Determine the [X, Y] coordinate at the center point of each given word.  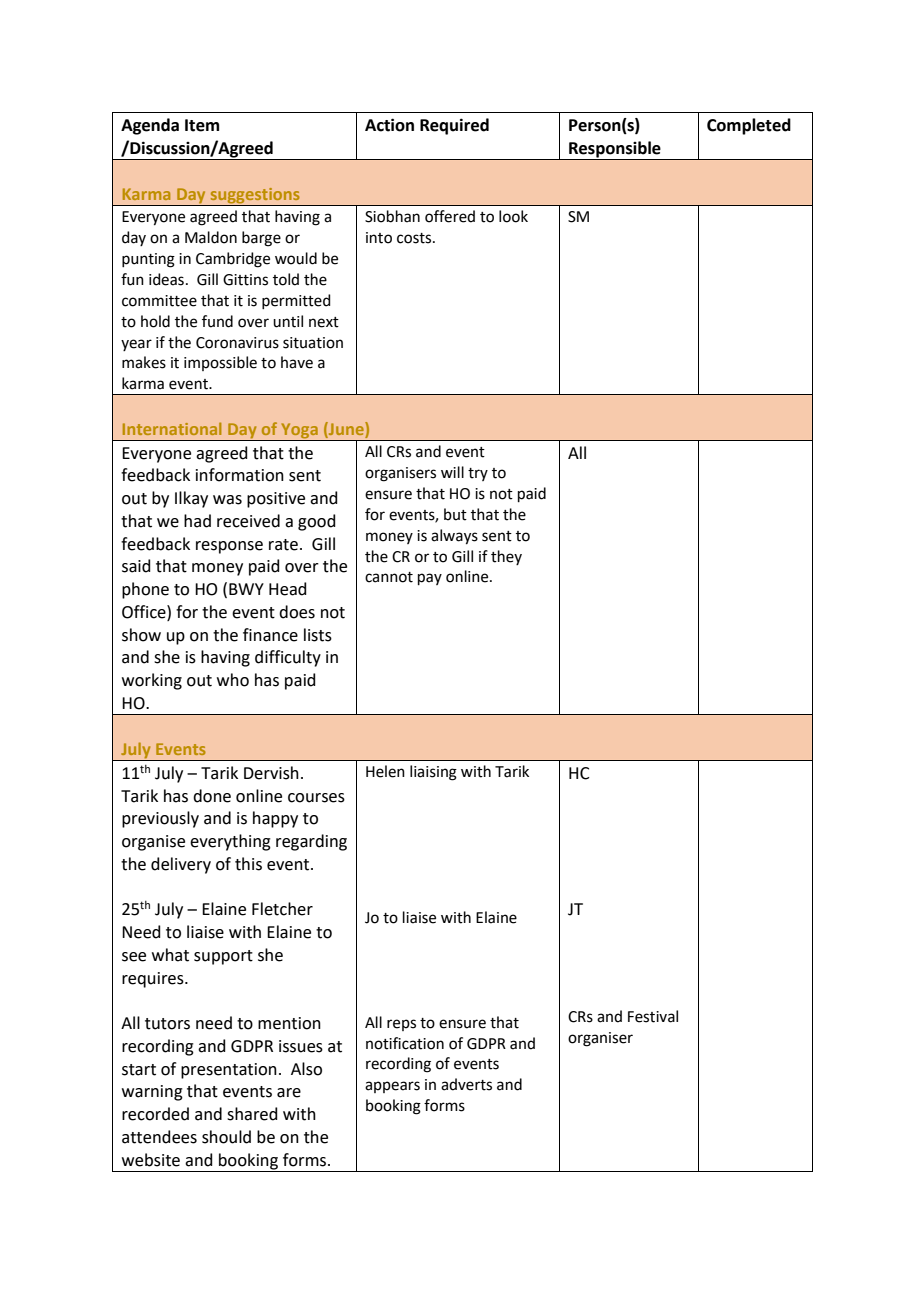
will [452, 472]
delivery [181, 865]
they [506, 557]
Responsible [615, 150]
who [233, 680]
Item [202, 125]
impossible [220, 363]
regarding [311, 842]
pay [430, 579]
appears [392, 1087]
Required [454, 126]
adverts [466, 1084]
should [226, 1137]
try [478, 474]
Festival [653, 1016]
